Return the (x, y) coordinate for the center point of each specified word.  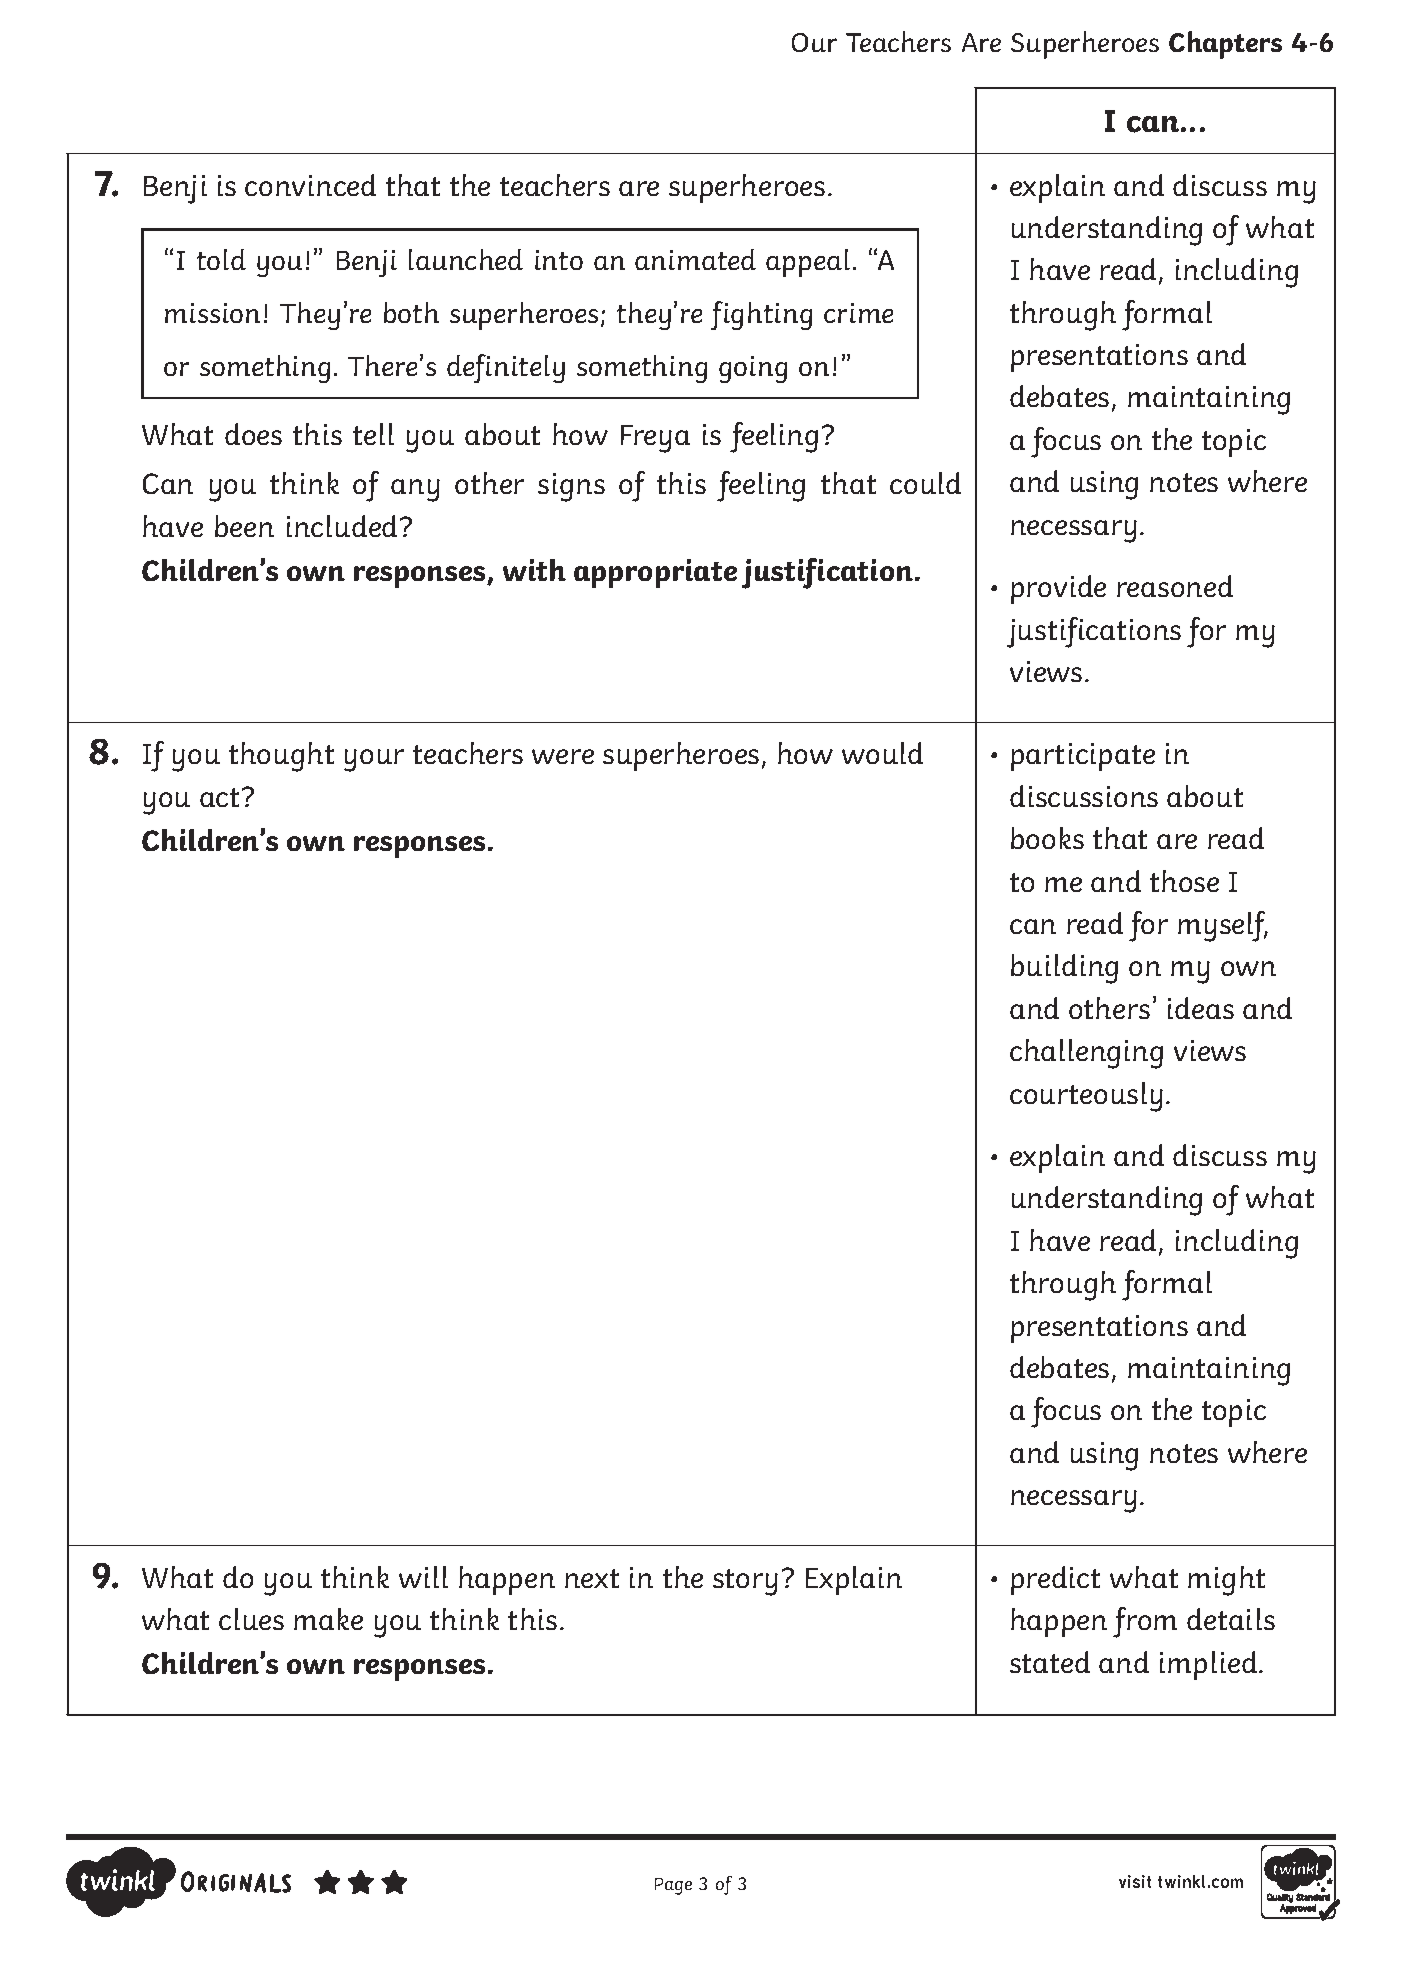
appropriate (655, 573)
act (221, 797)
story (745, 1582)
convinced (310, 185)
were (563, 756)
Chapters (1225, 45)
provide (1058, 589)
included (344, 526)
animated (695, 259)
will (423, 1577)
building (1064, 969)
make (328, 1619)
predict (1055, 1580)
